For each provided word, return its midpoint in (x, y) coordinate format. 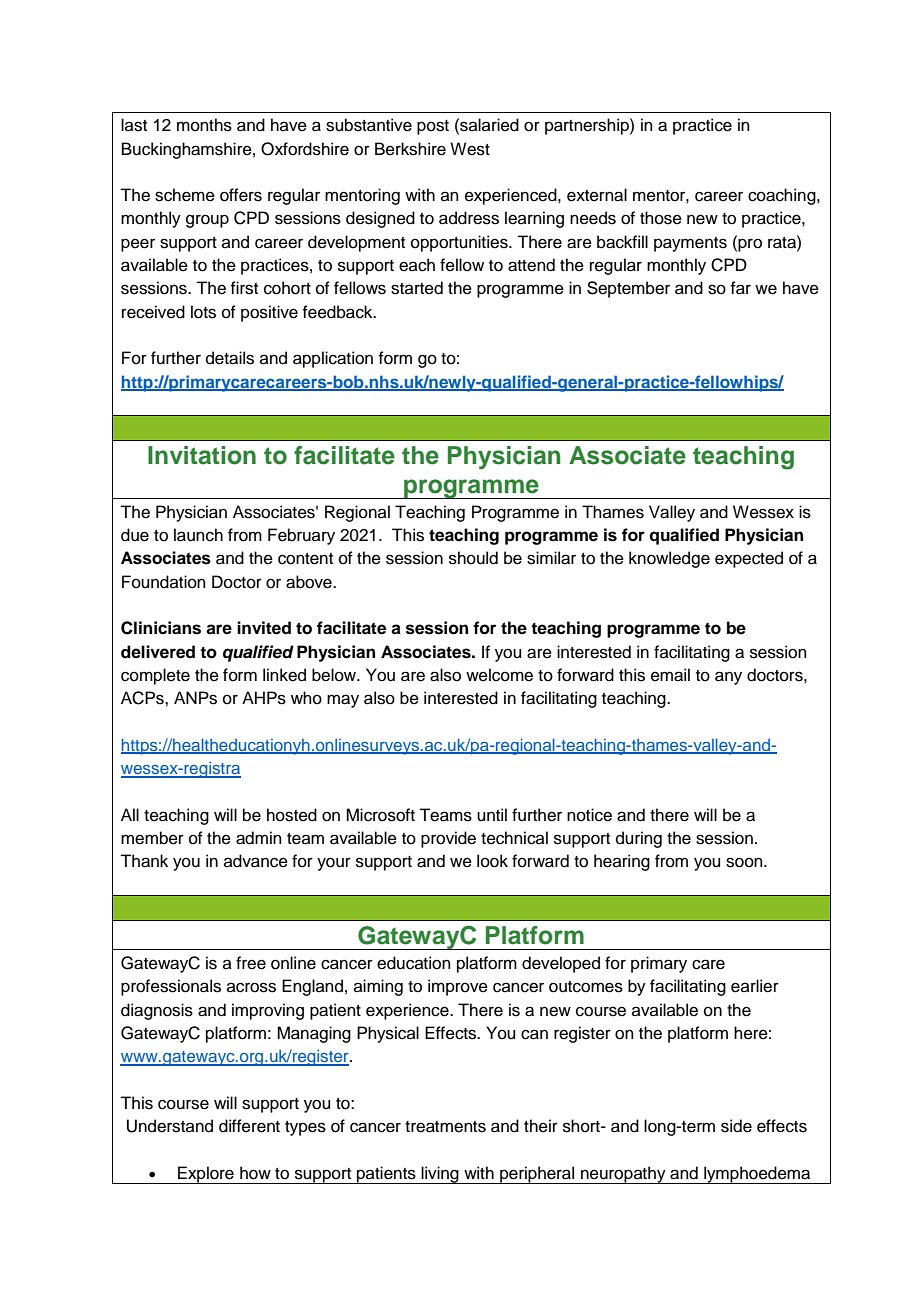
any (728, 678)
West (470, 149)
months (204, 125)
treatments (445, 1127)
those (661, 218)
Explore (206, 1175)
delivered (158, 652)
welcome (499, 675)
